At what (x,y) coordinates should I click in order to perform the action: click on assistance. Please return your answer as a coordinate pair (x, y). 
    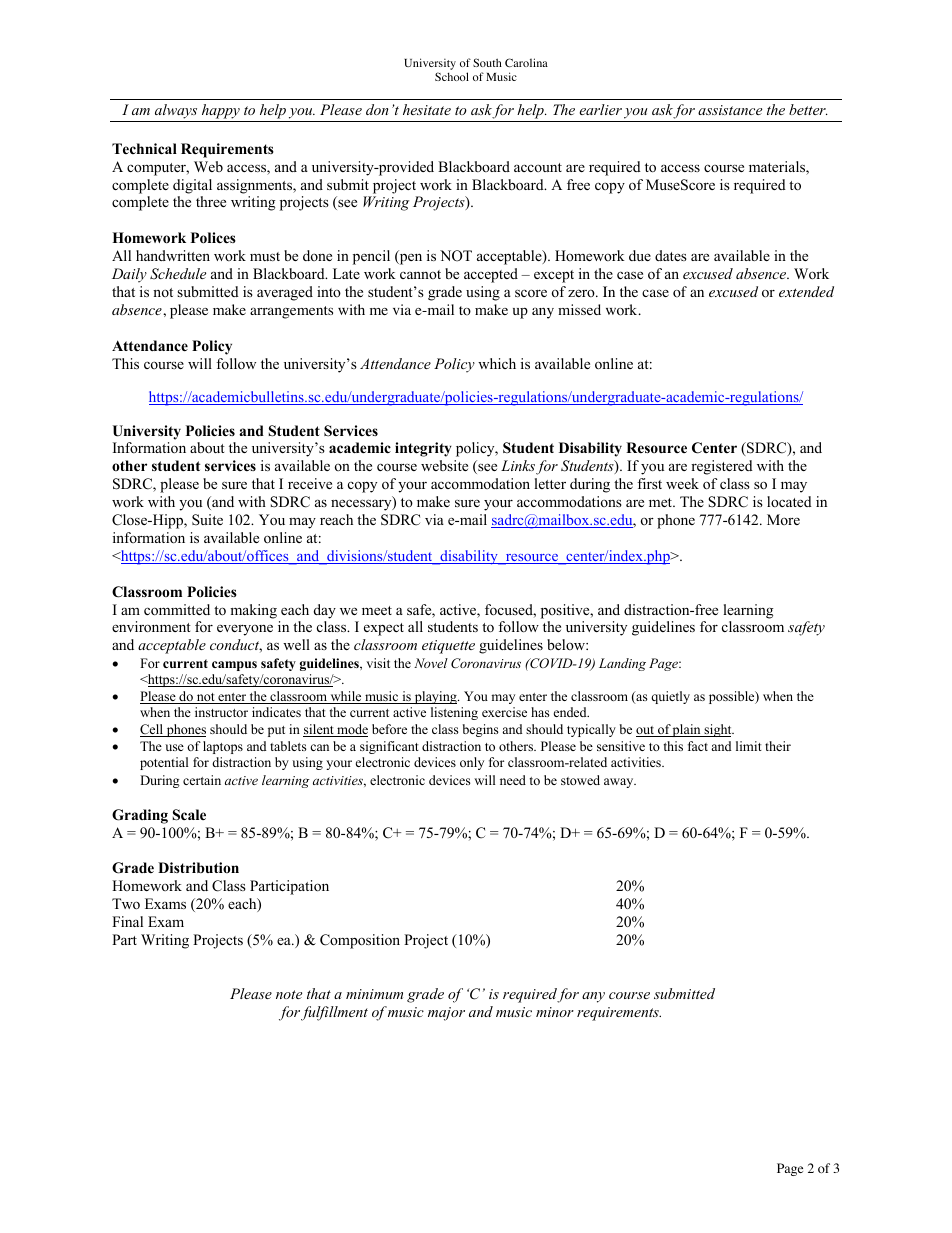
    Looking at the image, I should click on (730, 110).
